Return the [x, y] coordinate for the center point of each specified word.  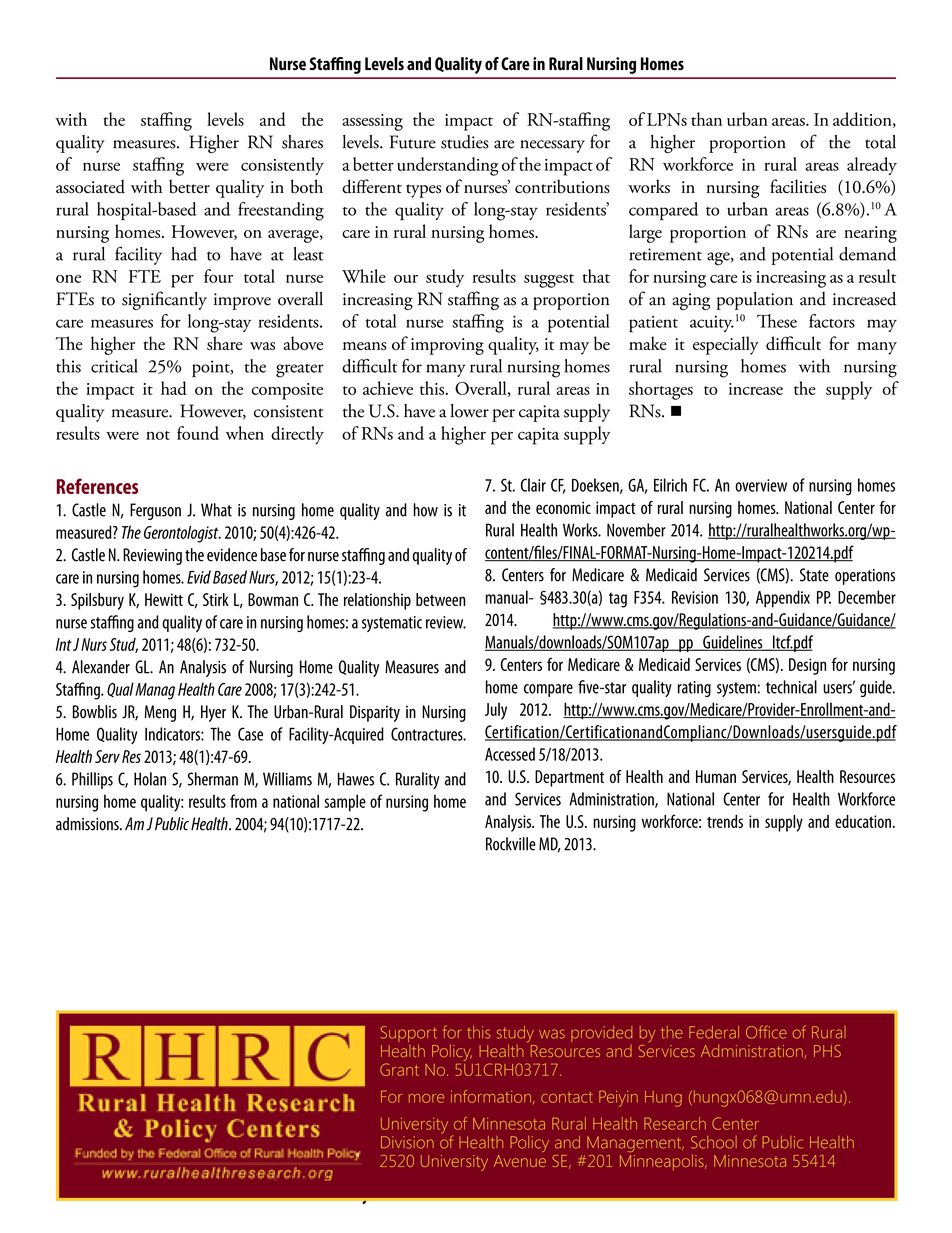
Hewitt [164, 599]
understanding [447, 166]
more [426, 1098]
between [441, 599]
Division [407, 1142]
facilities [798, 186]
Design [807, 666]
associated [90, 186]
